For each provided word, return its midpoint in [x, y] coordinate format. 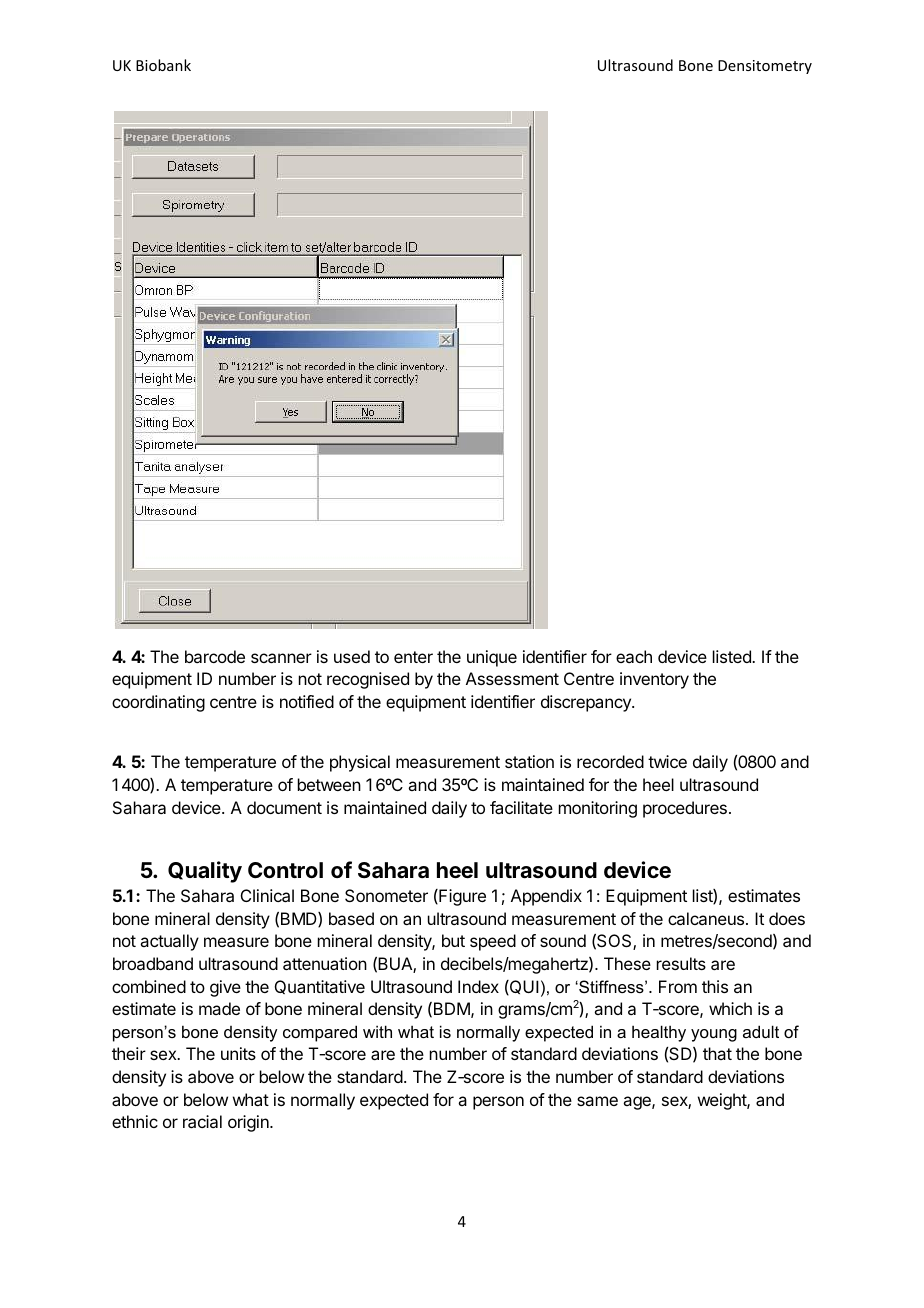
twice [667, 761]
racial [202, 1121]
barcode [215, 656]
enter [413, 657]
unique [492, 658]
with [377, 1031]
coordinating [158, 703]
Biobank [163, 65]
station [529, 761]
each [634, 656]
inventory [654, 680]
